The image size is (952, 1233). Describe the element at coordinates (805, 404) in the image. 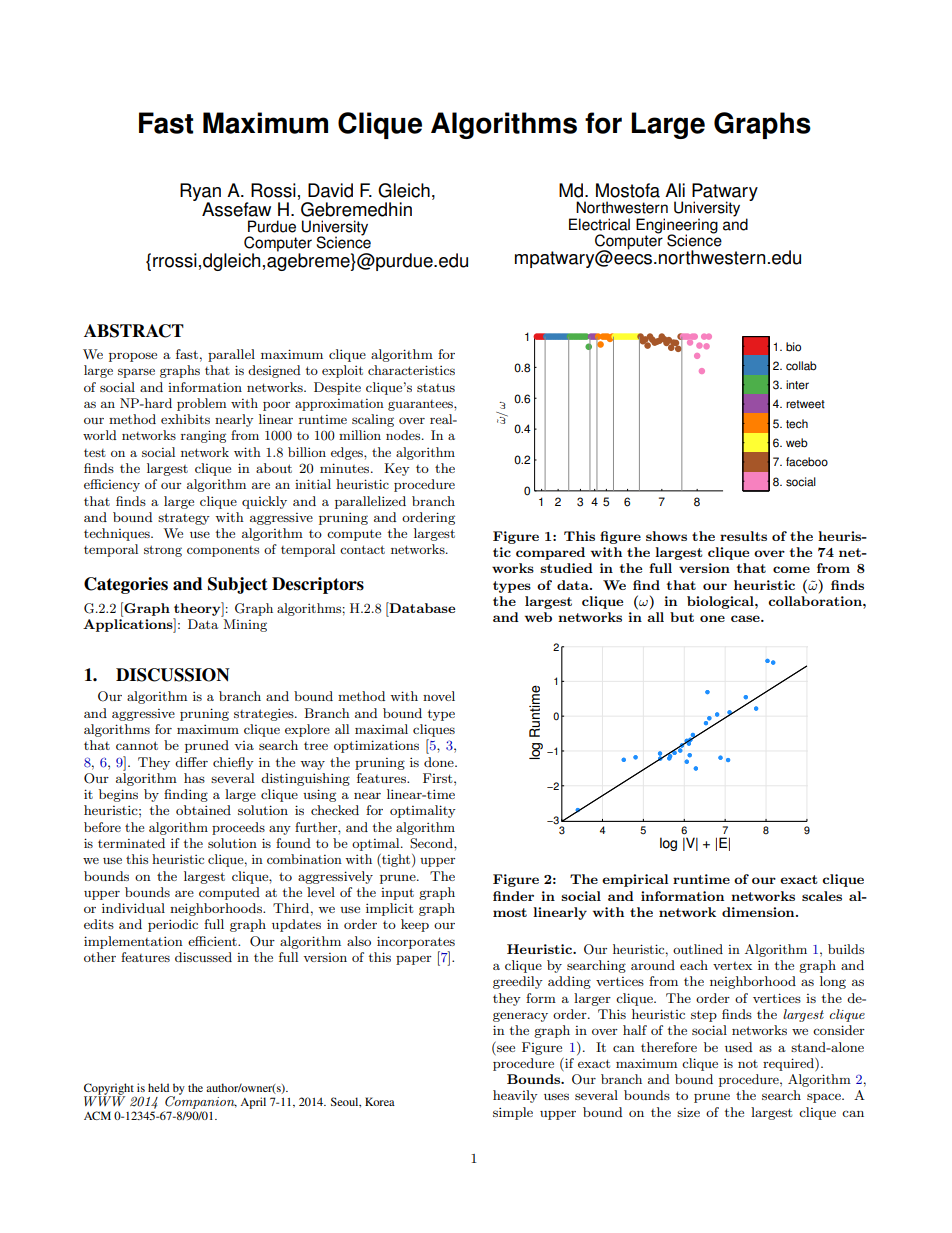

I see `retweet` at that location.
